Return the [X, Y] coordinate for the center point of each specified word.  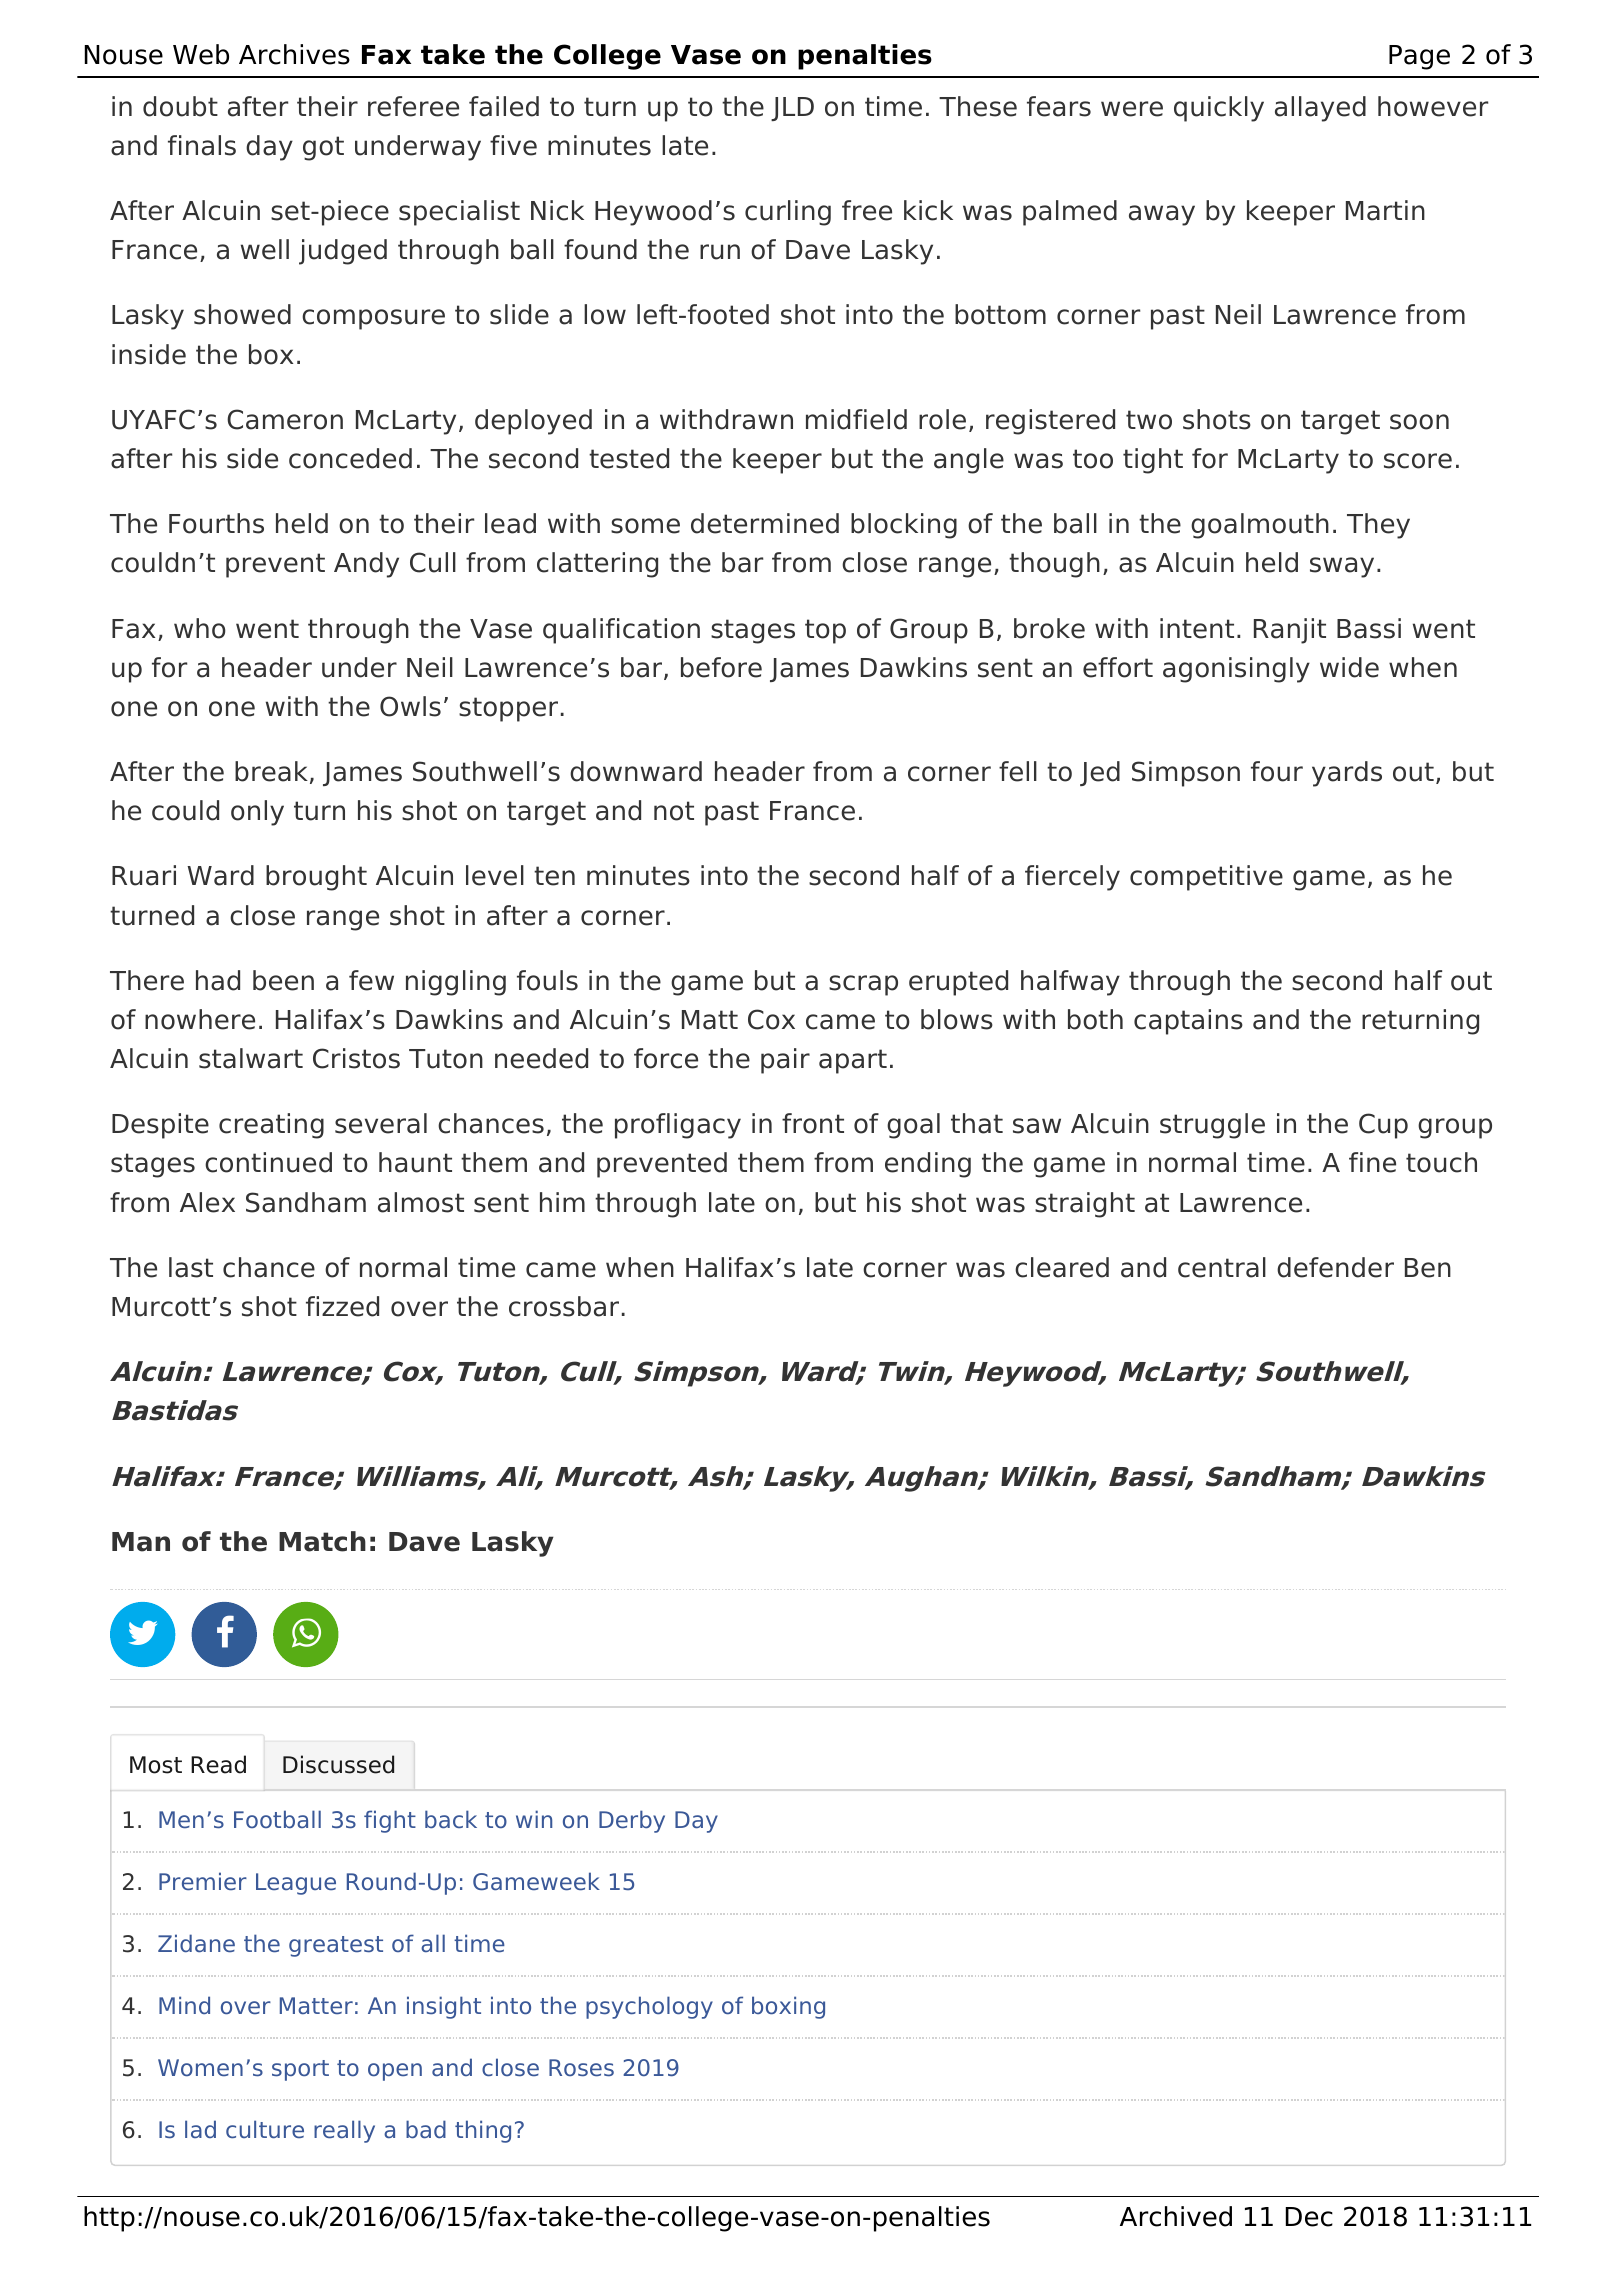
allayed [1320, 109]
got [323, 148]
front [813, 1123]
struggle [1212, 1126]
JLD [792, 109]
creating [271, 1126]
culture [265, 2129]
